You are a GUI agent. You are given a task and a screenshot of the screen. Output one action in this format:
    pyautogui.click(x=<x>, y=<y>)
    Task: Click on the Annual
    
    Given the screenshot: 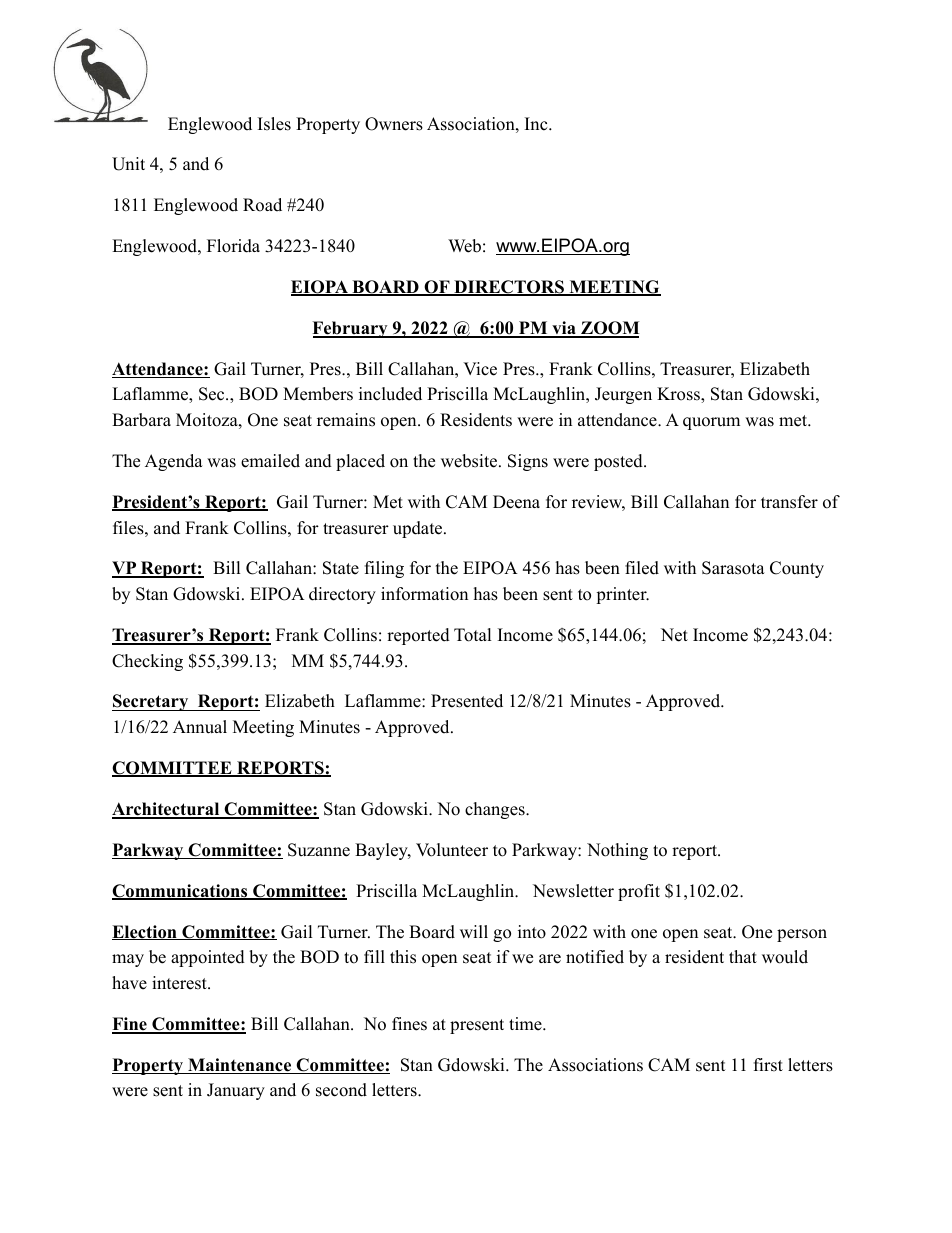 What is the action you would take?
    pyautogui.click(x=200, y=727)
